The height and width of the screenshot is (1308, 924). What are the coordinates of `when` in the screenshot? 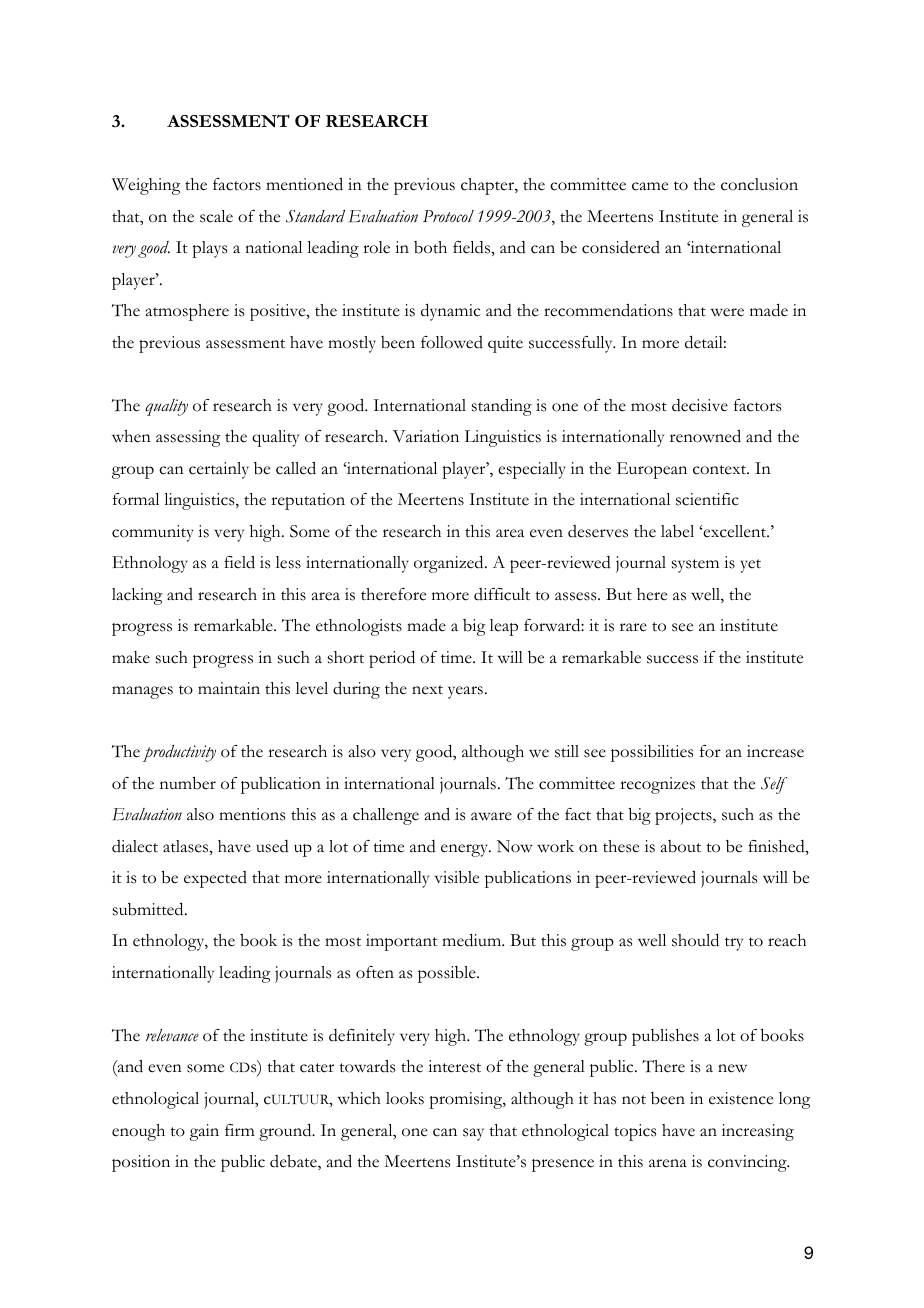 It's located at (131, 436).
